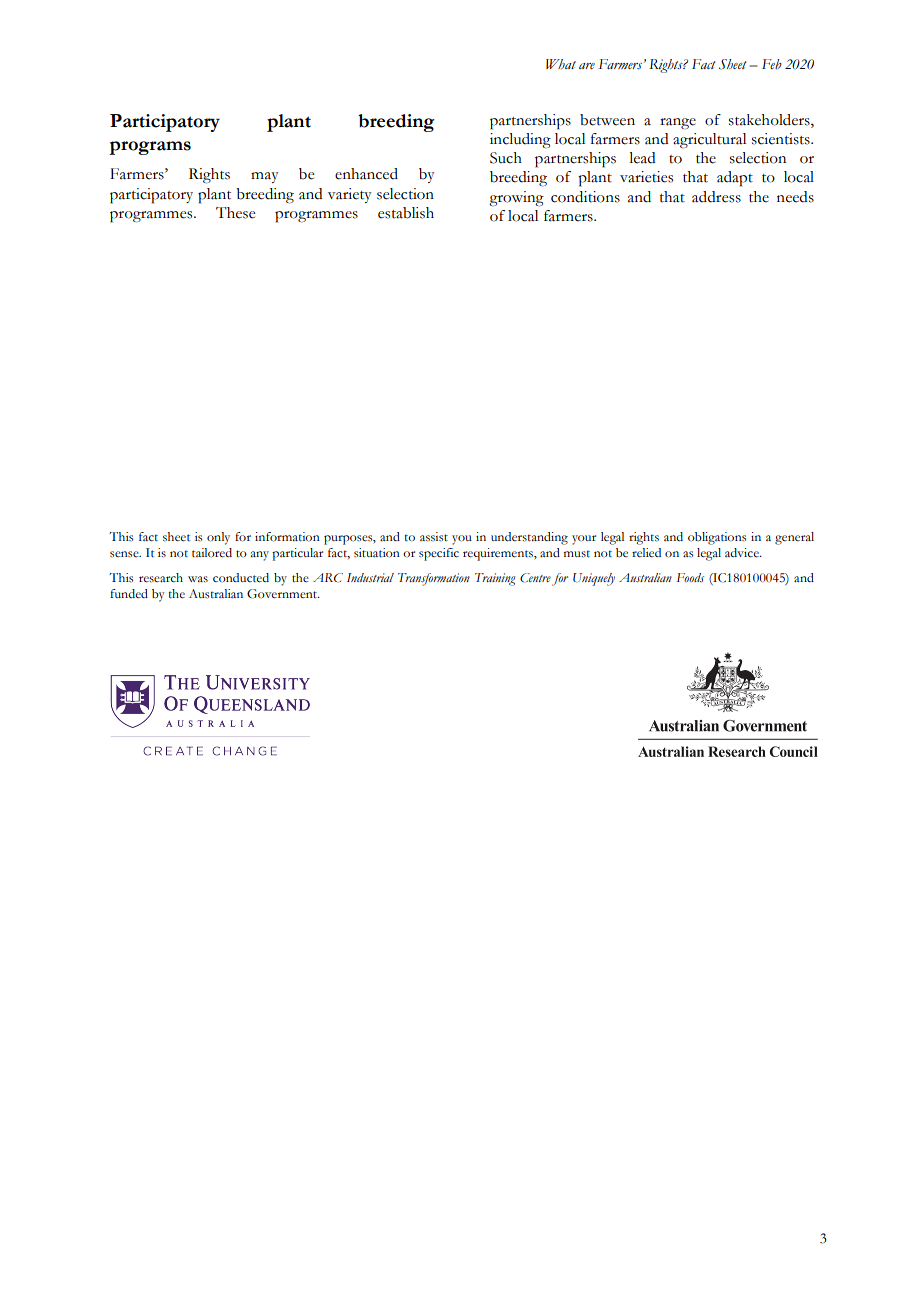 This image has height=1308, width=924. What do you see at coordinates (529, 538) in the image?
I see `understanding` at bounding box center [529, 538].
